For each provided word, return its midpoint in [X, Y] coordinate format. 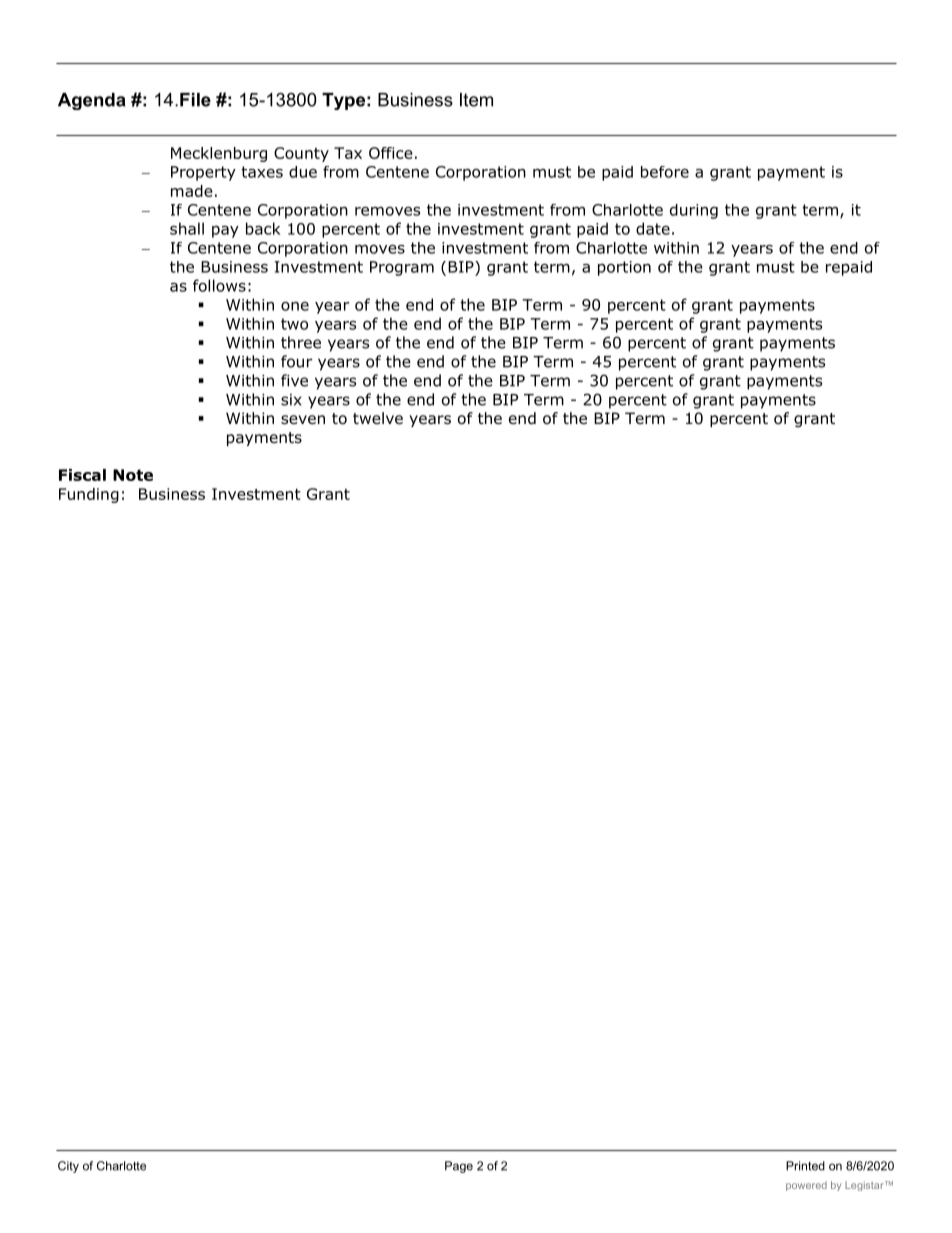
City [68, 1167]
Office [391, 153]
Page [459, 1167]
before [665, 172]
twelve [378, 418]
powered [806, 1186]
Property [203, 173]
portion [624, 268]
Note [133, 475]
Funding [89, 495]
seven [303, 419]
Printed [805, 1166]
